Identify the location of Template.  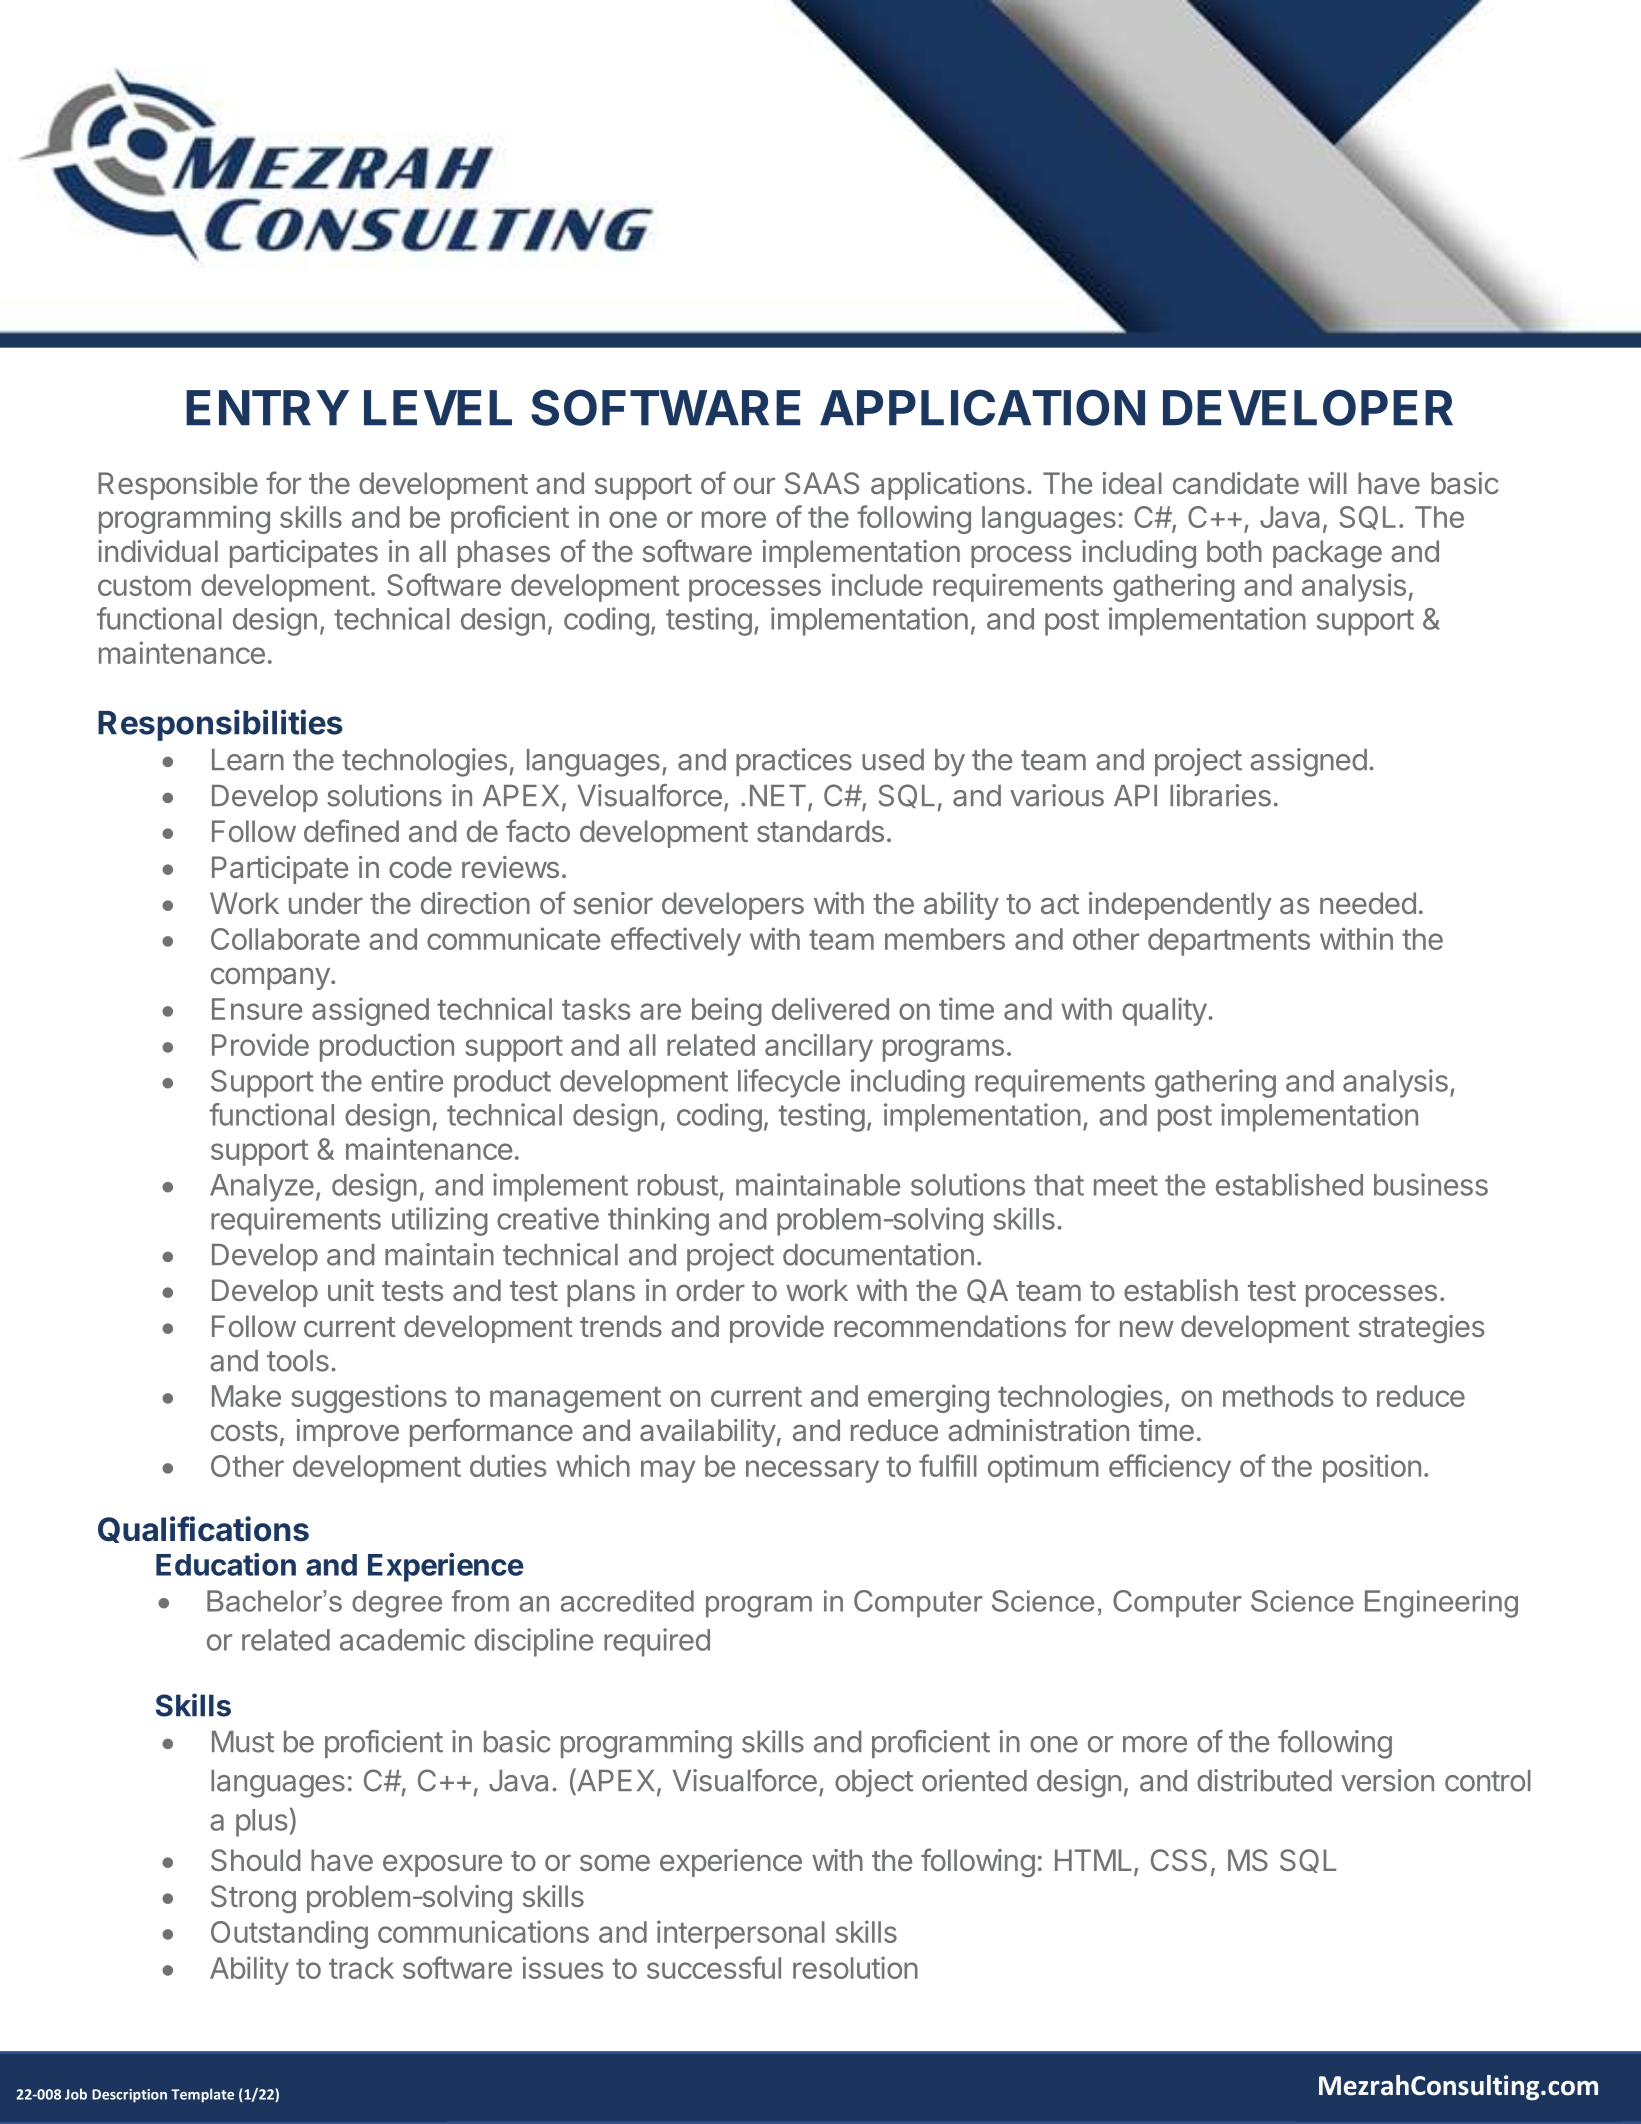
(202, 2095).
